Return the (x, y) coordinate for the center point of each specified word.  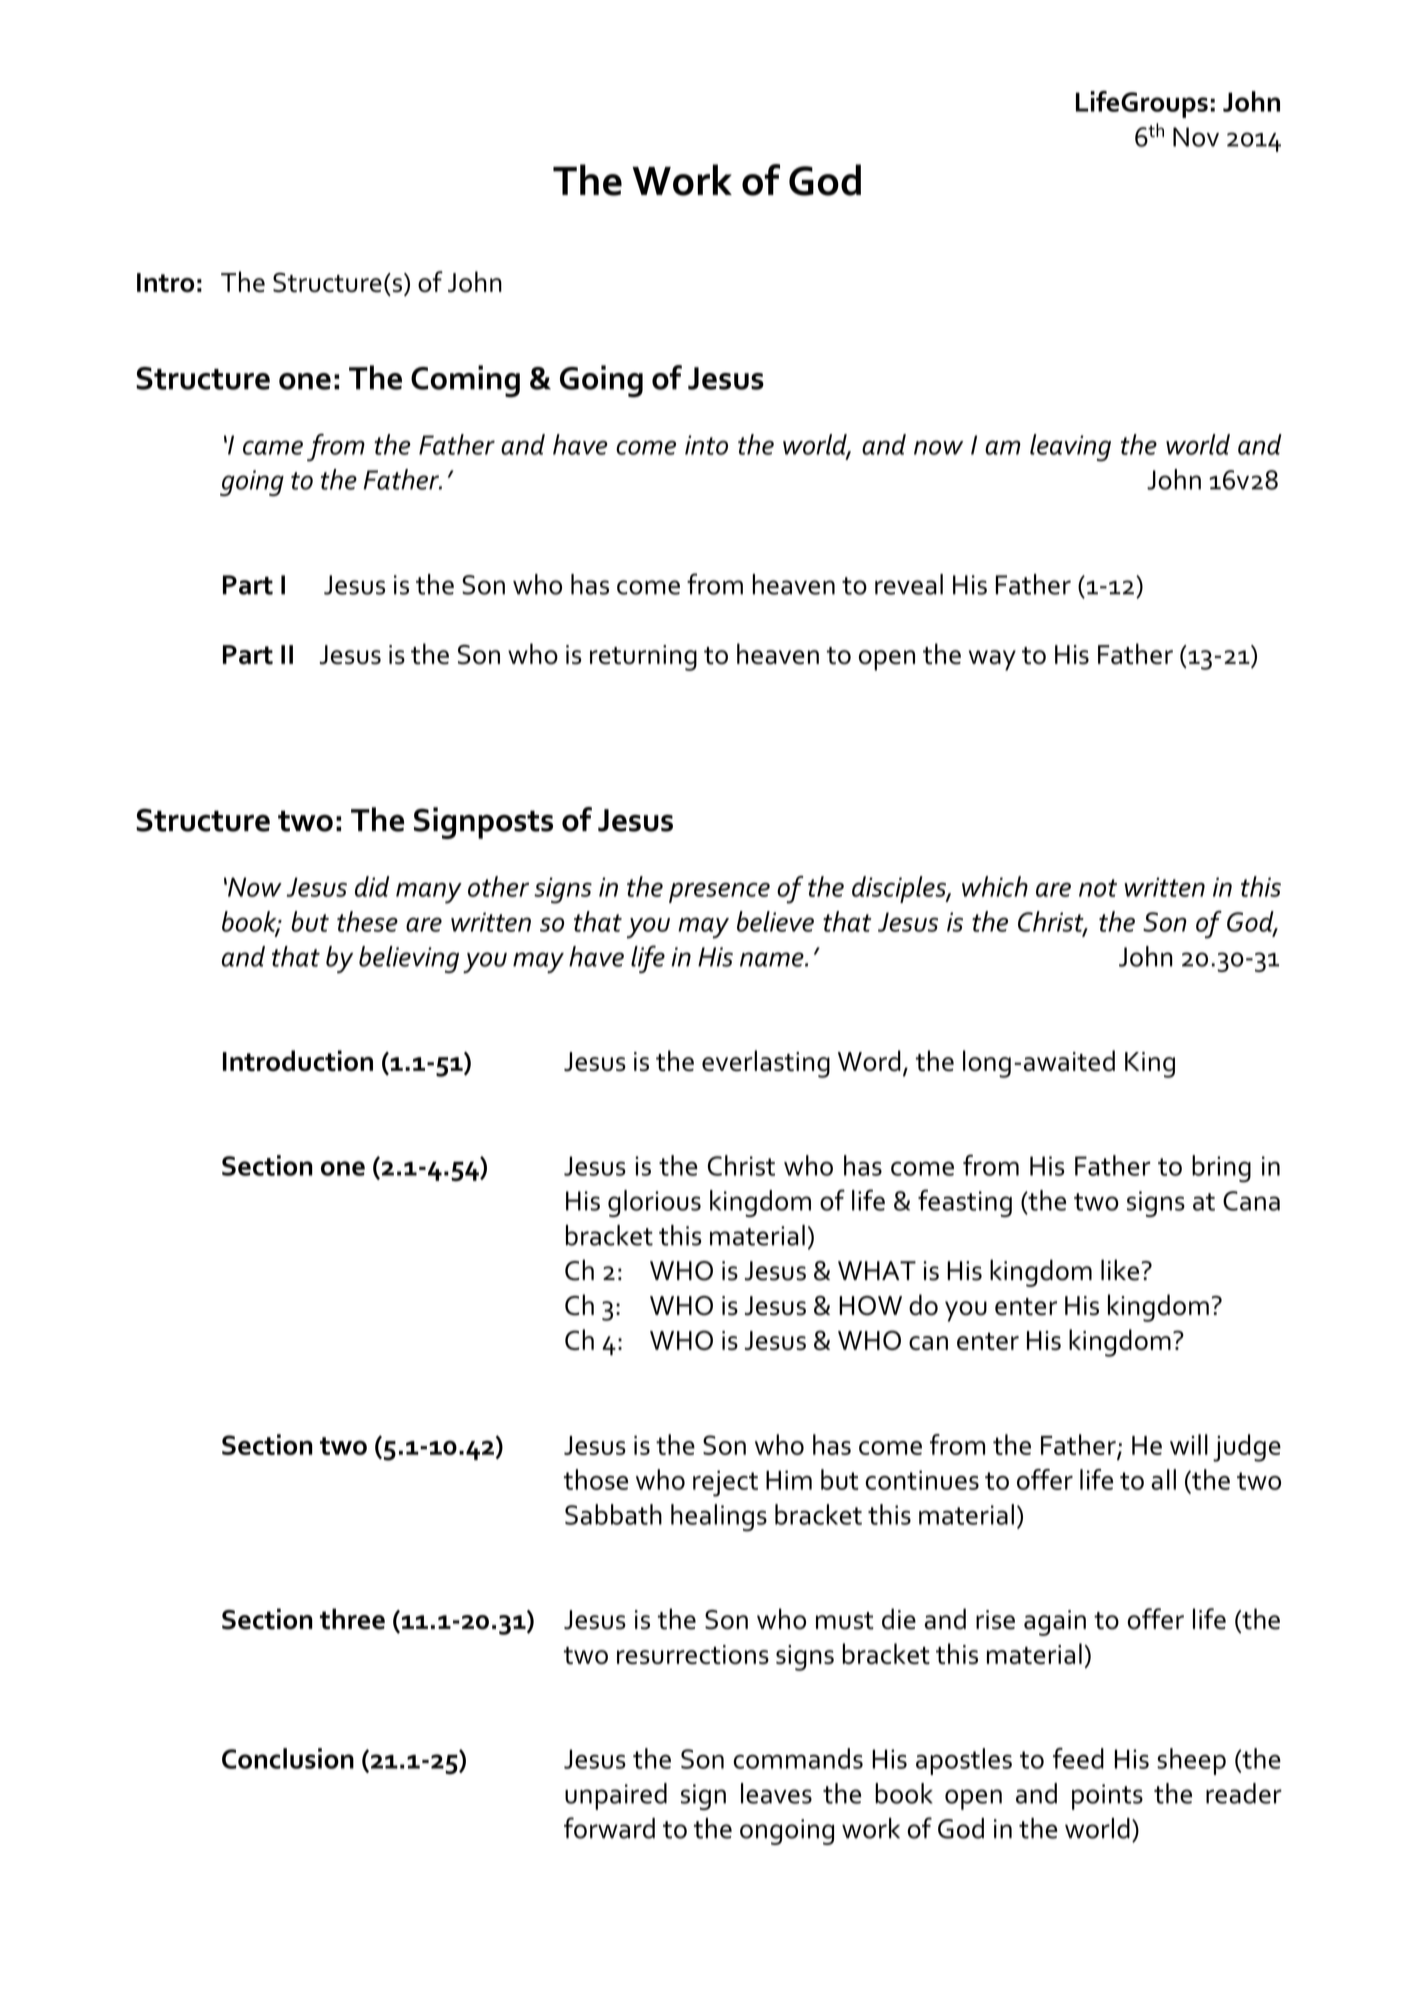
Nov (1196, 137)
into (706, 445)
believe (775, 921)
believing (409, 959)
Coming (465, 381)
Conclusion (288, 1758)
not (1098, 888)
